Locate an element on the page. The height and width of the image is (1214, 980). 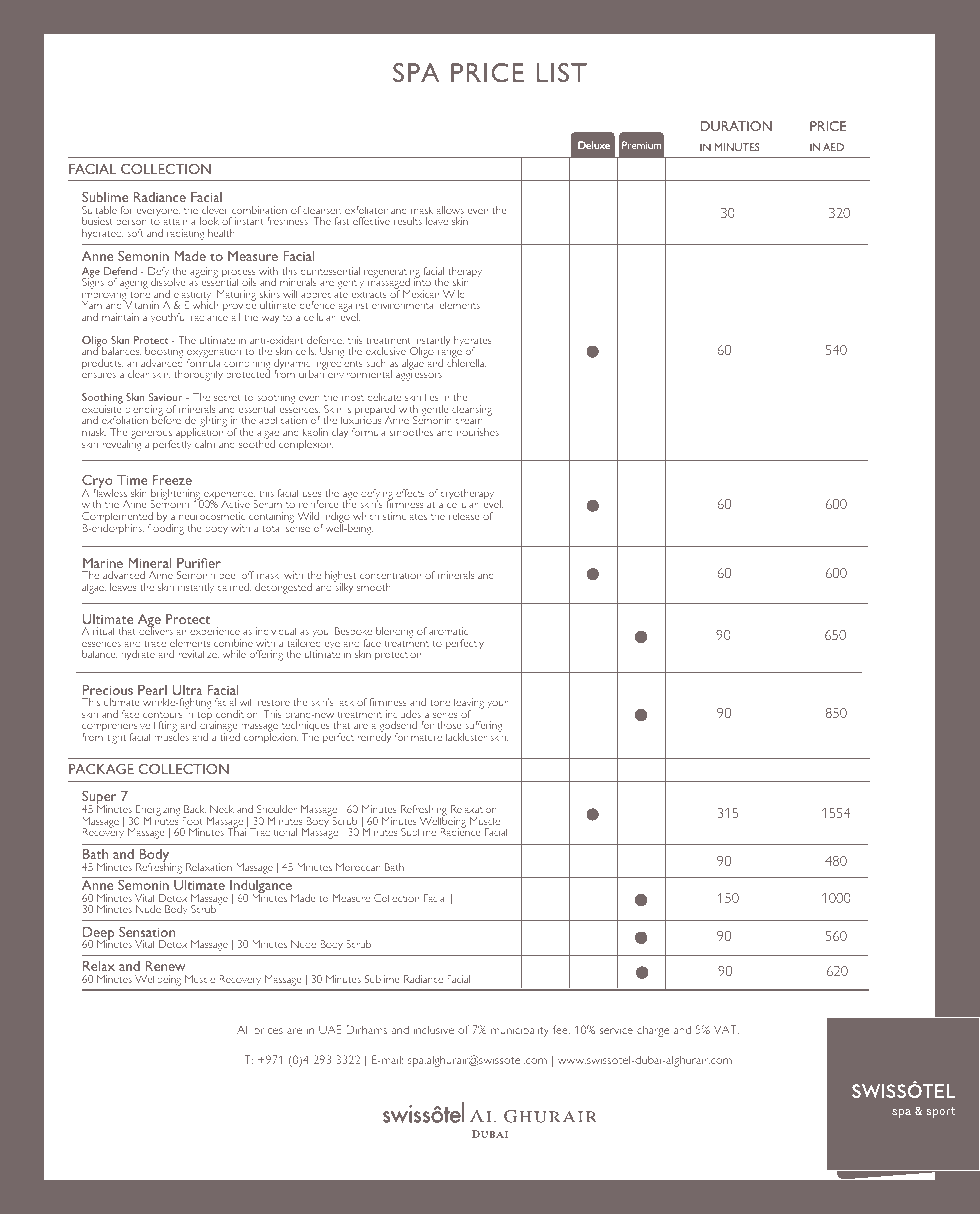
Renew is located at coordinates (165, 966).
